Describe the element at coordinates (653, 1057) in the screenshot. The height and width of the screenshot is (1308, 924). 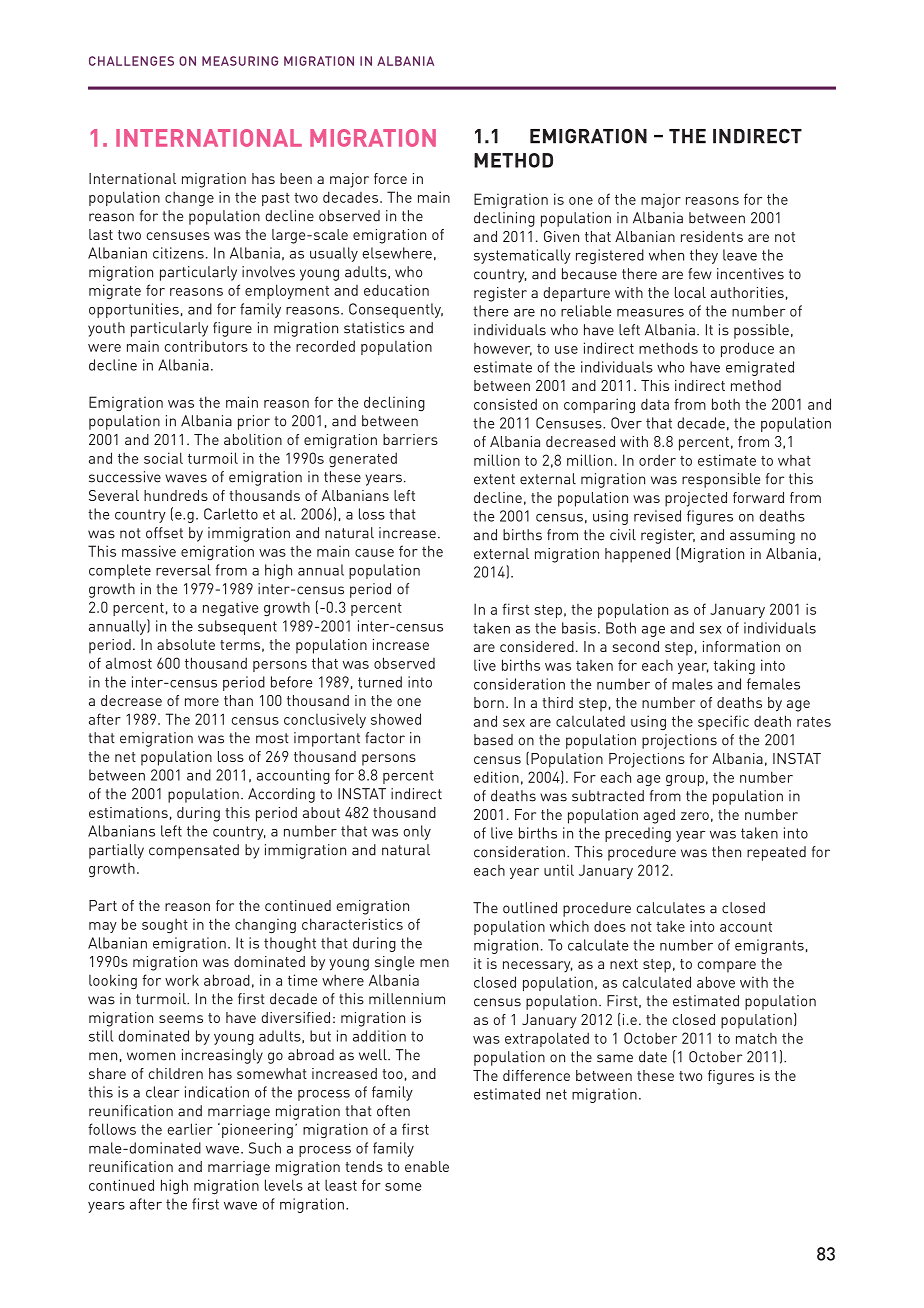
I see `date` at that location.
